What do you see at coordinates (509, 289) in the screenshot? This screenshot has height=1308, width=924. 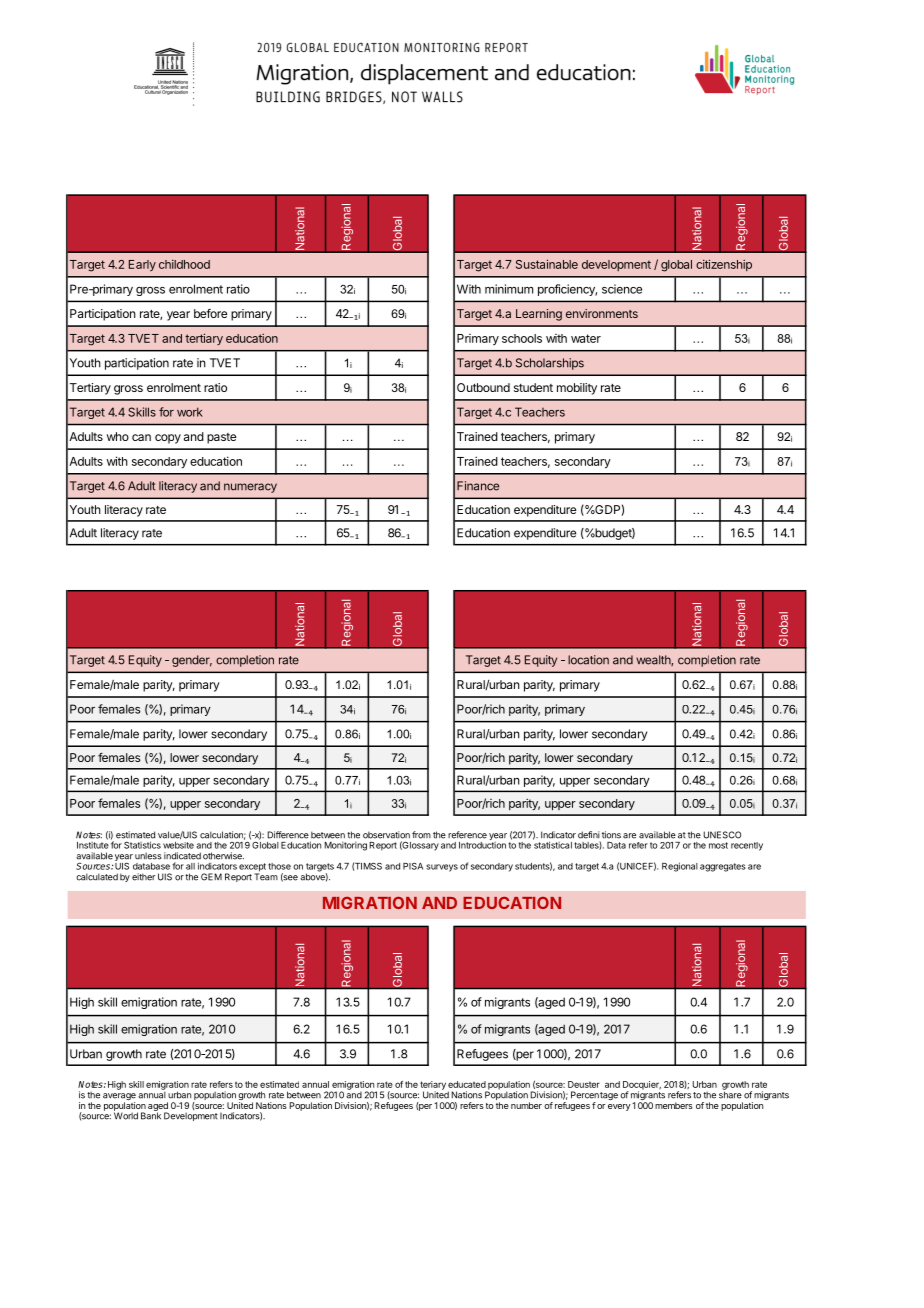 I see `minimum` at bounding box center [509, 289].
